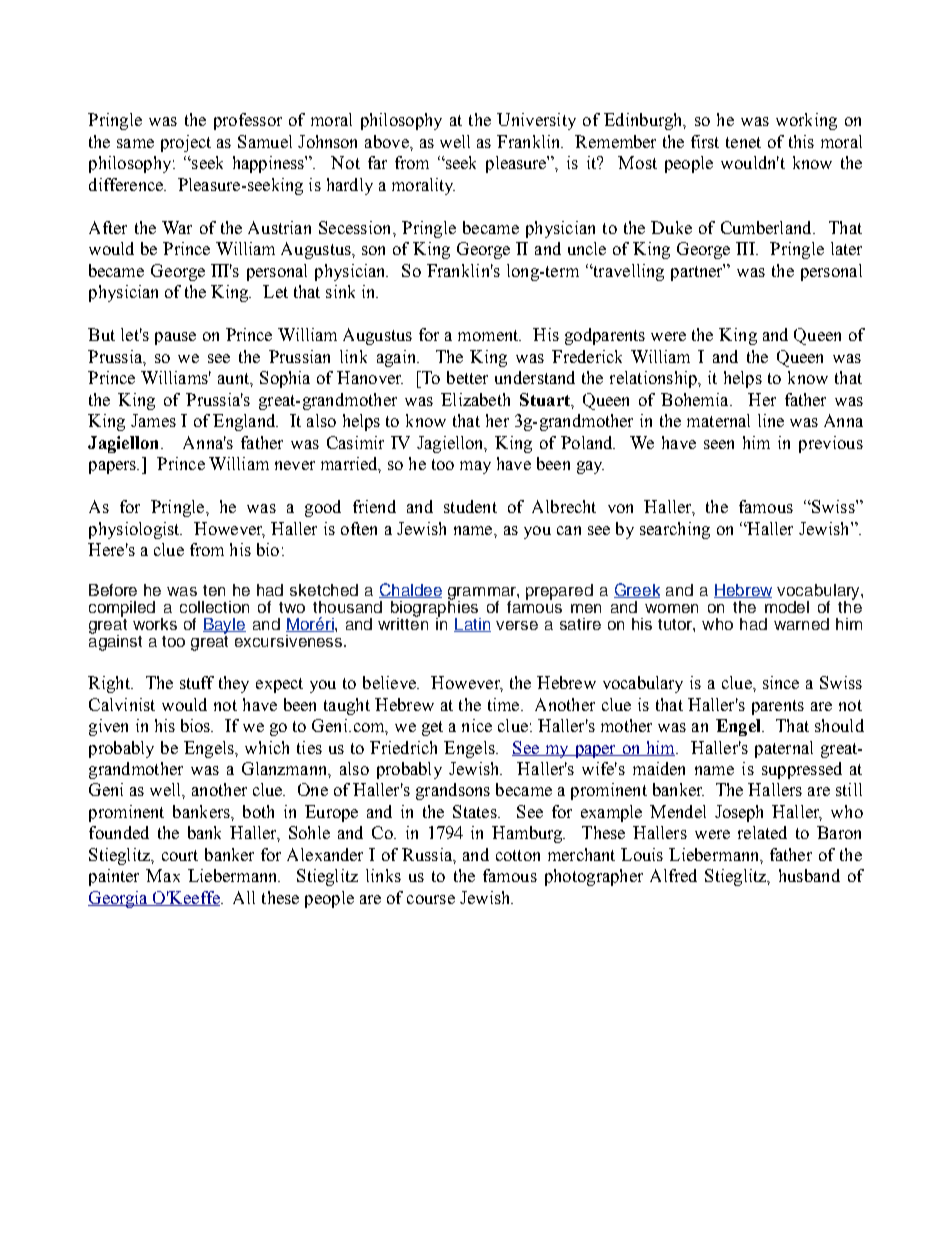  I want to click on searching, so click(675, 530).
